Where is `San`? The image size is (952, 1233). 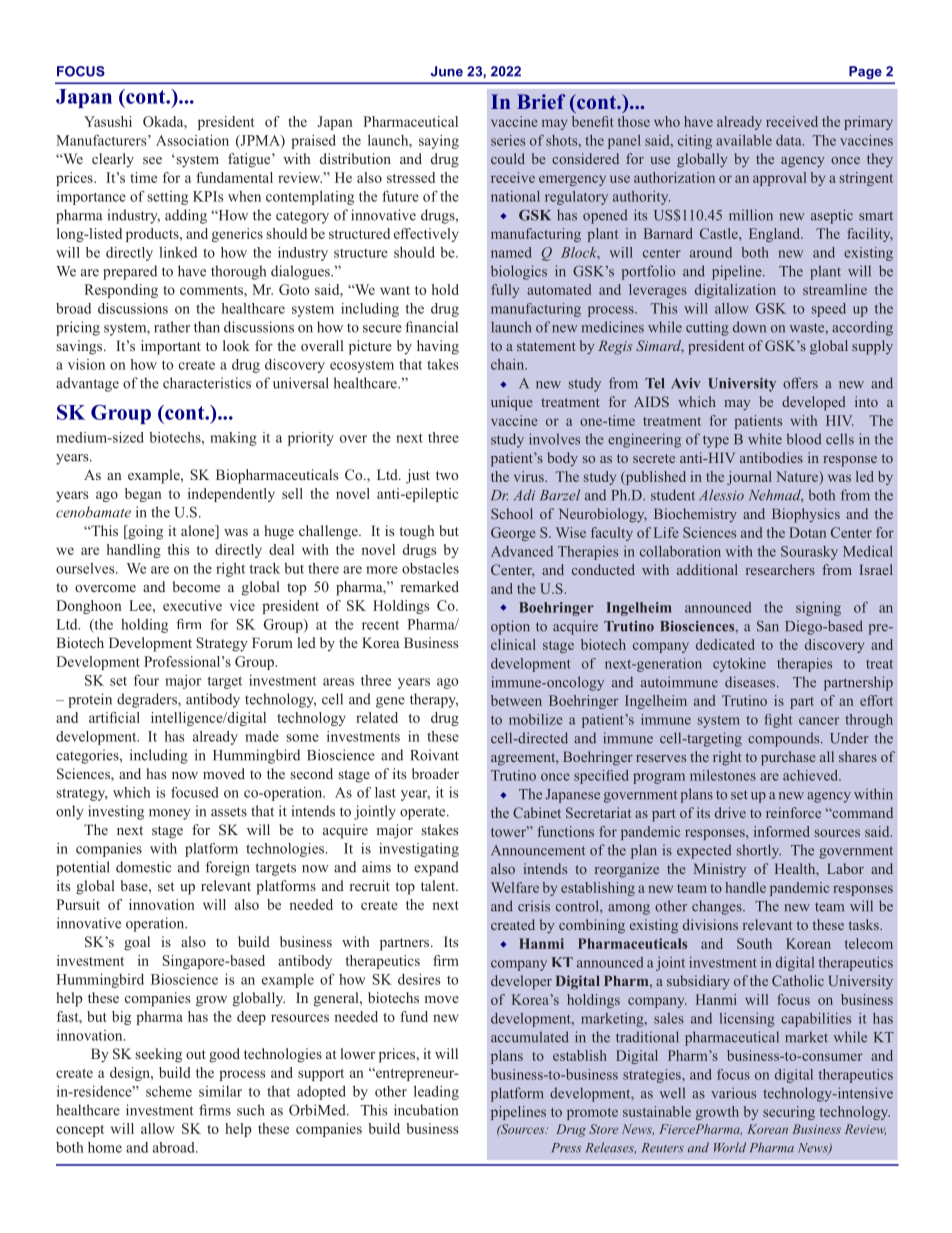 San is located at coordinates (768, 626).
